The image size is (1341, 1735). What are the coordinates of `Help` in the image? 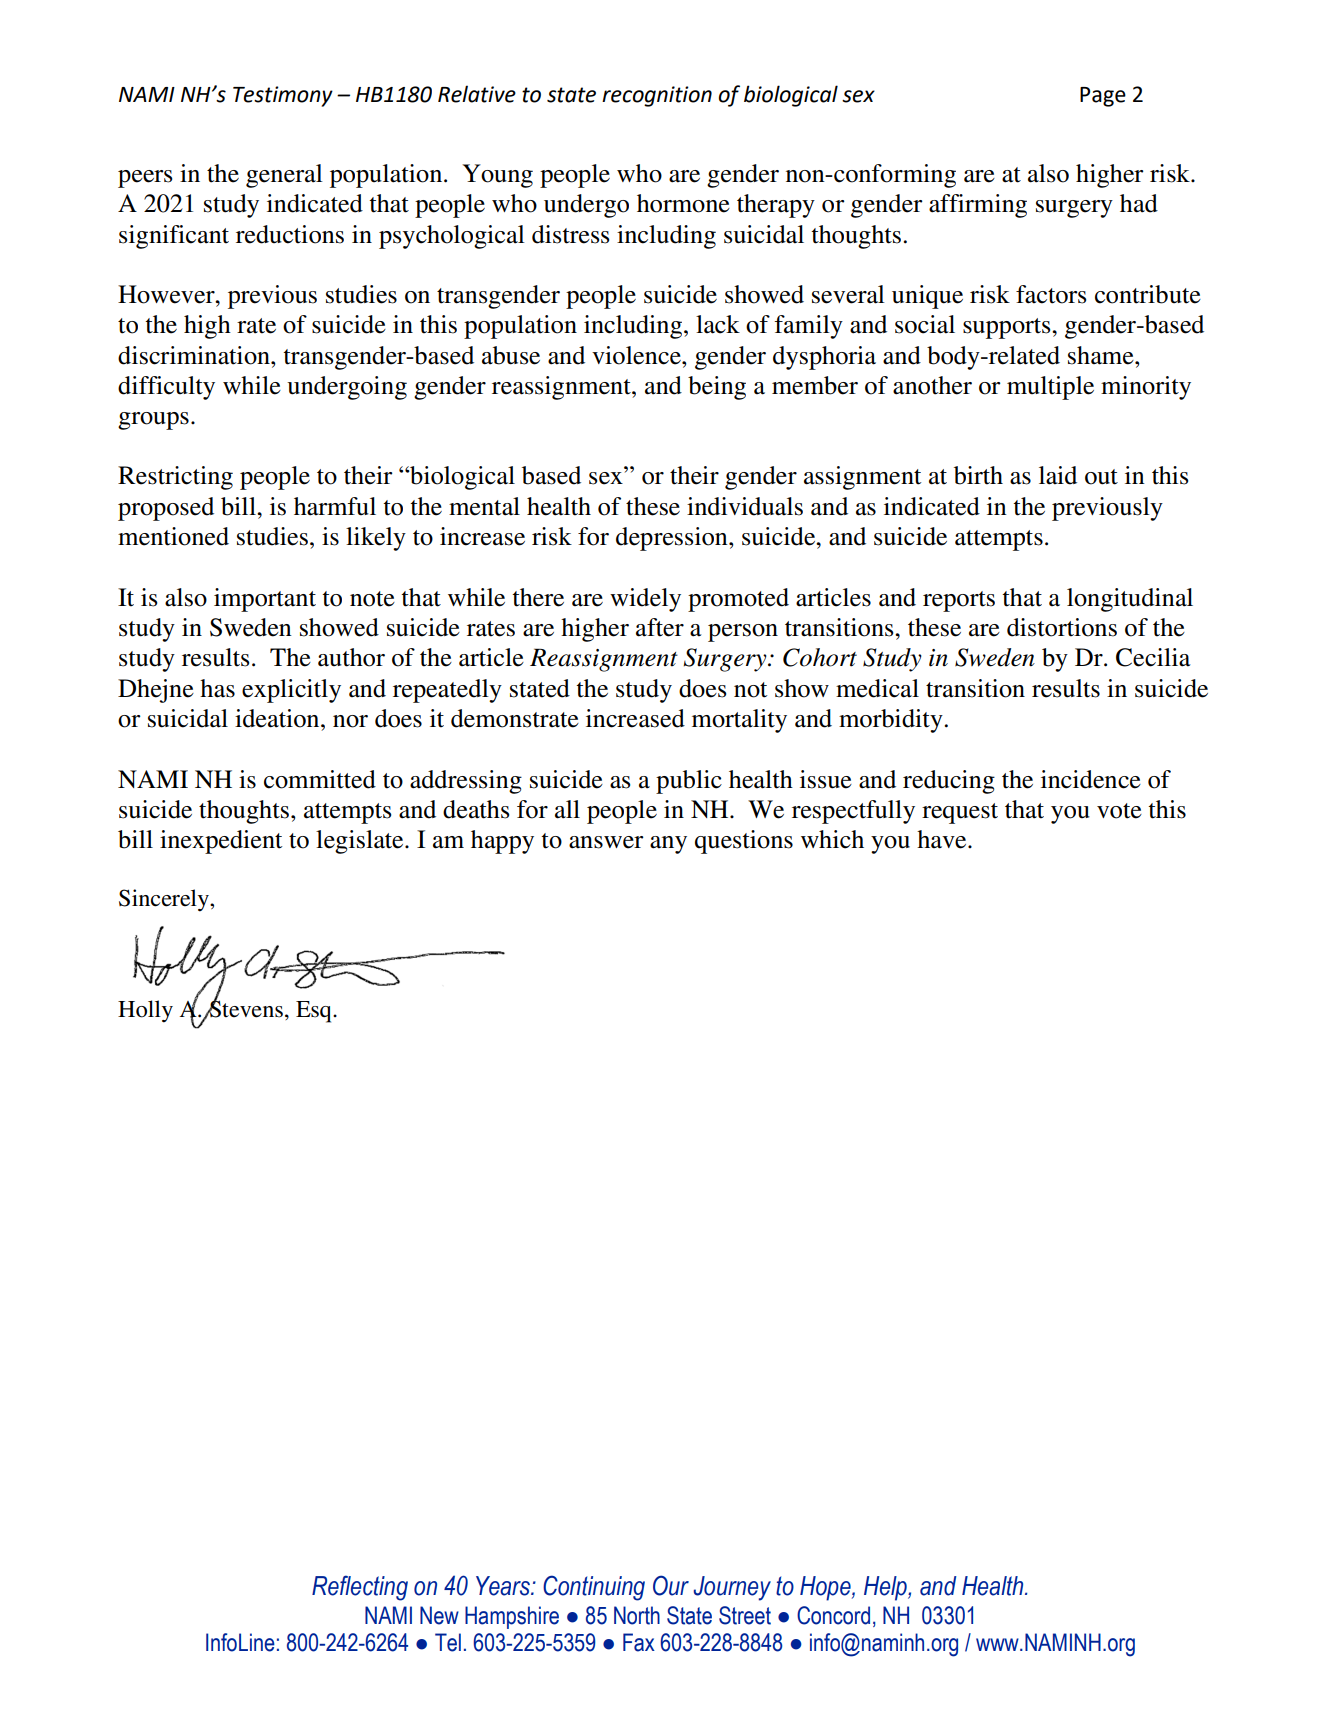 It's located at (886, 1588).
